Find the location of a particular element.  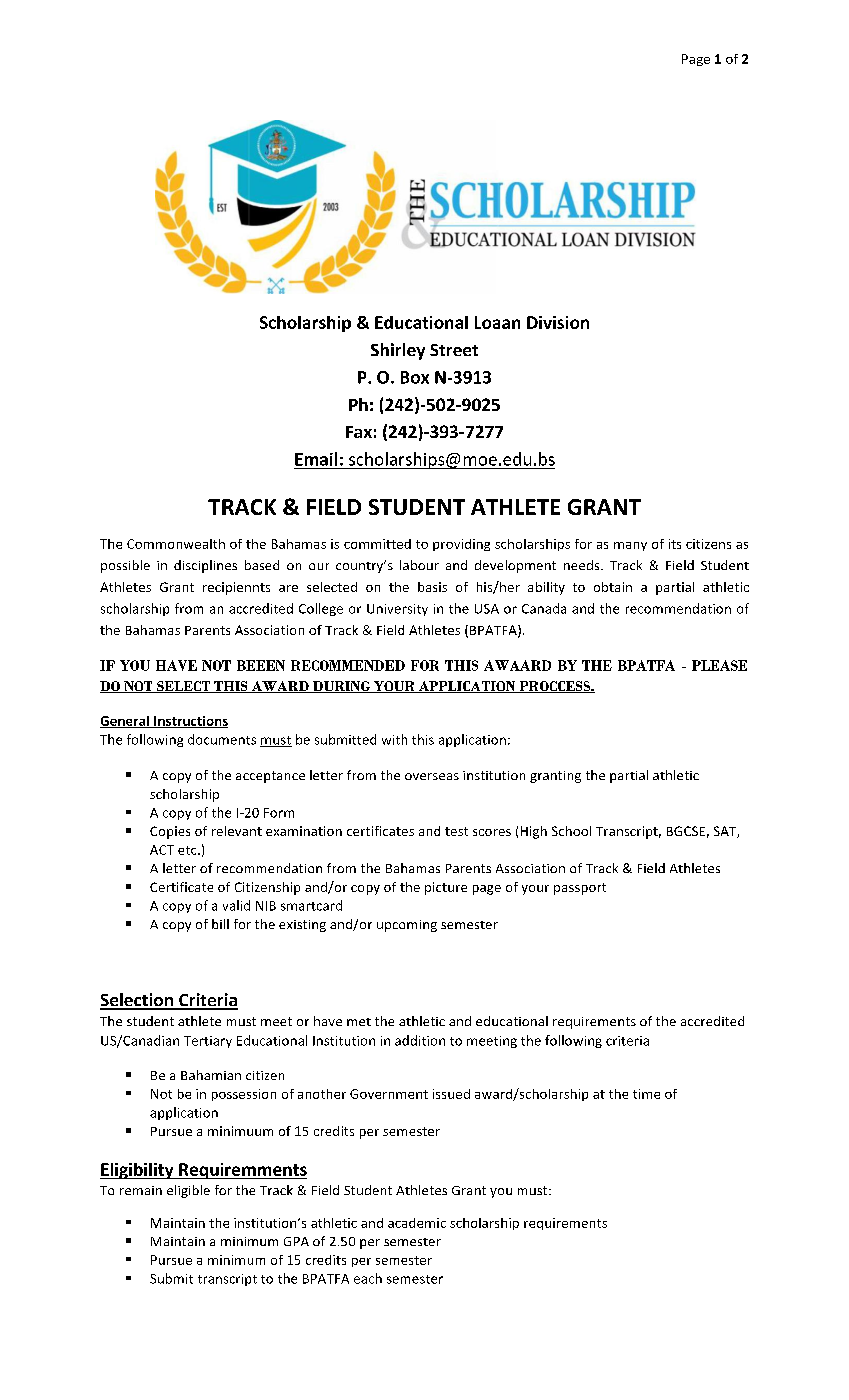

School is located at coordinates (571, 831).
